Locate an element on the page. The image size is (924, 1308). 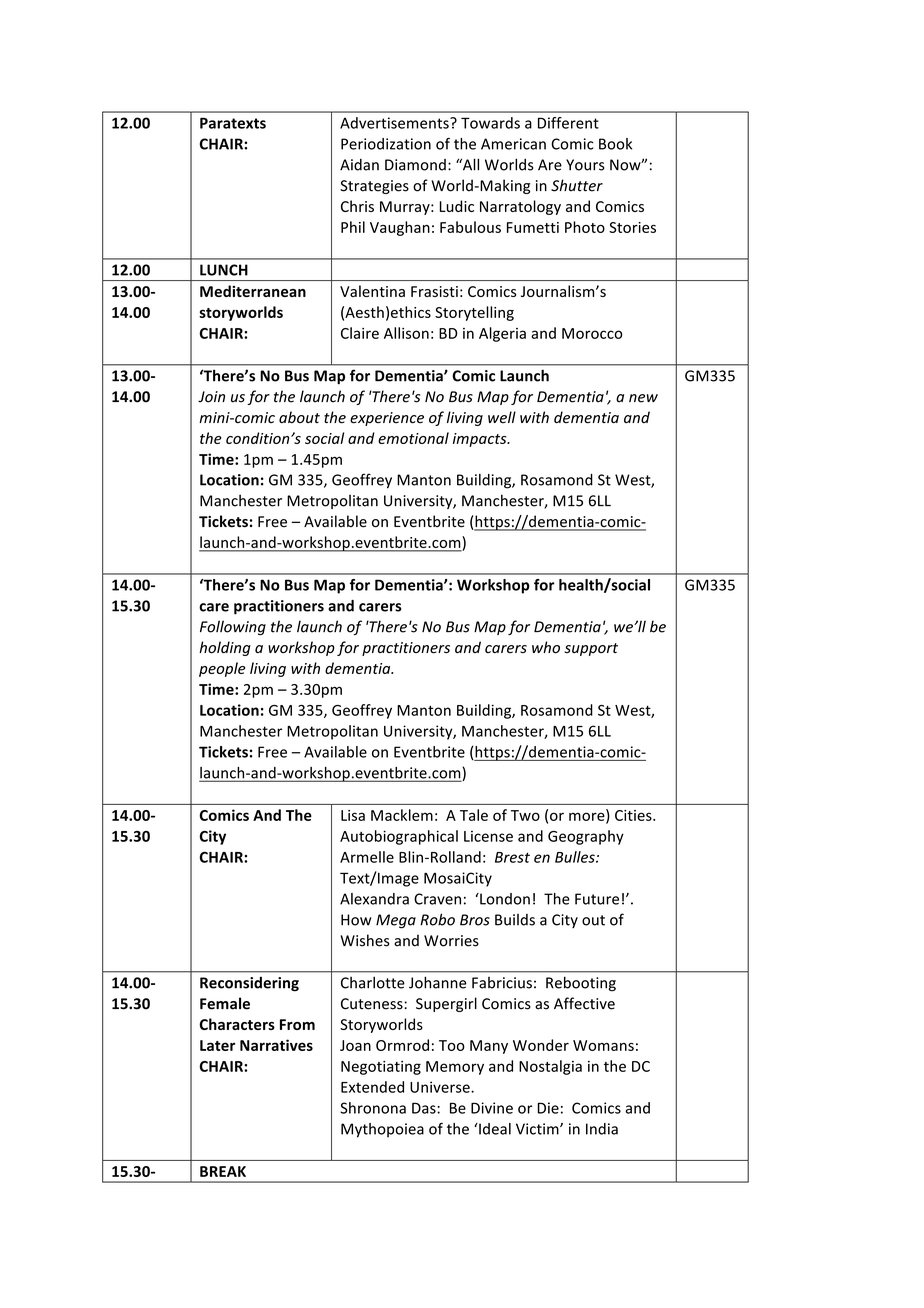
Yours is located at coordinates (585, 165).
